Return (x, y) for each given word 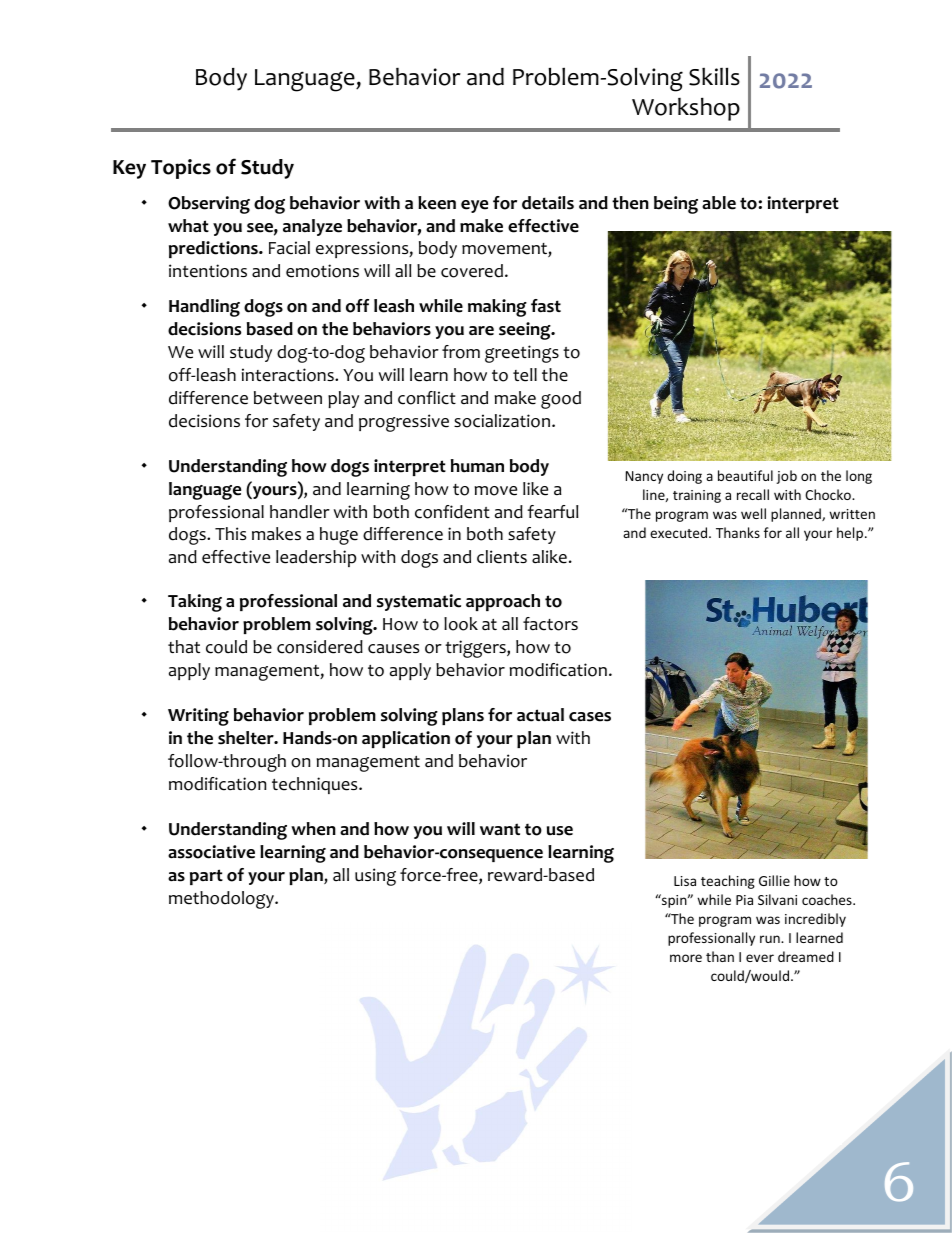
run (771, 939)
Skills (714, 76)
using (375, 877)
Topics (181, 169)
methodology (222, 900)
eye (474, 206)
